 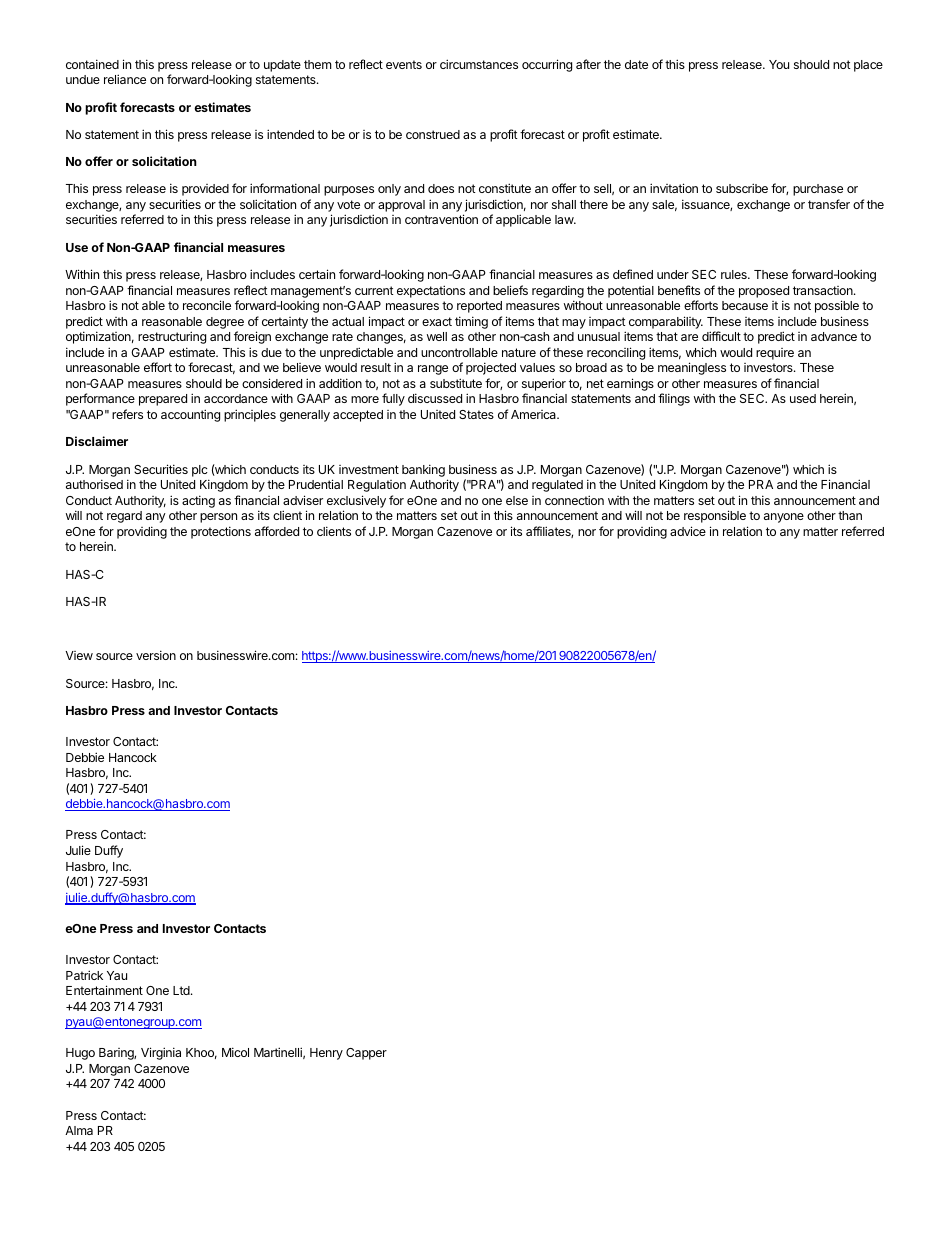 I want to click on Patrick, so click(x=84, y=975).
